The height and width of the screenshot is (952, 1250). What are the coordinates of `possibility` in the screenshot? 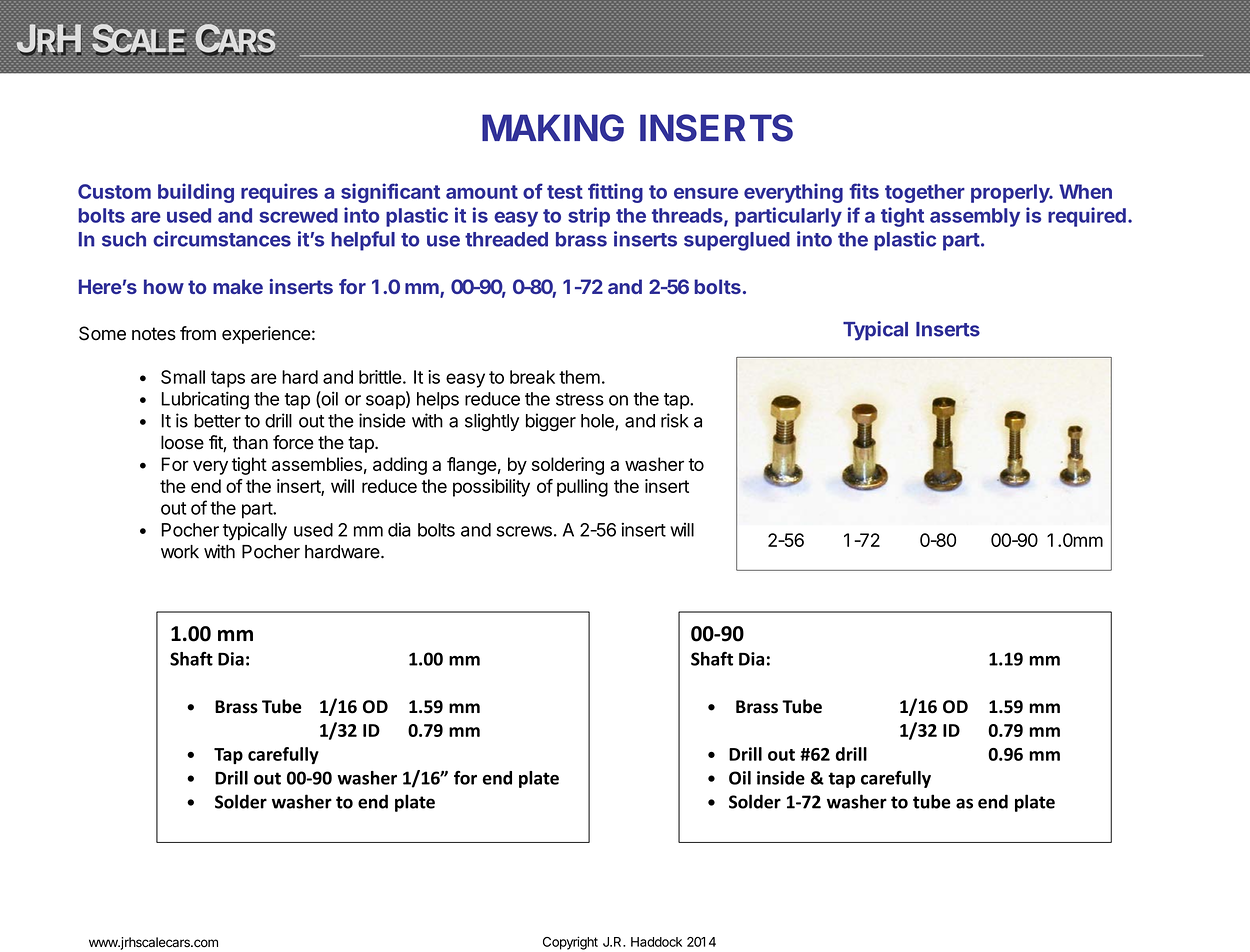 It's located at (491, 488).
